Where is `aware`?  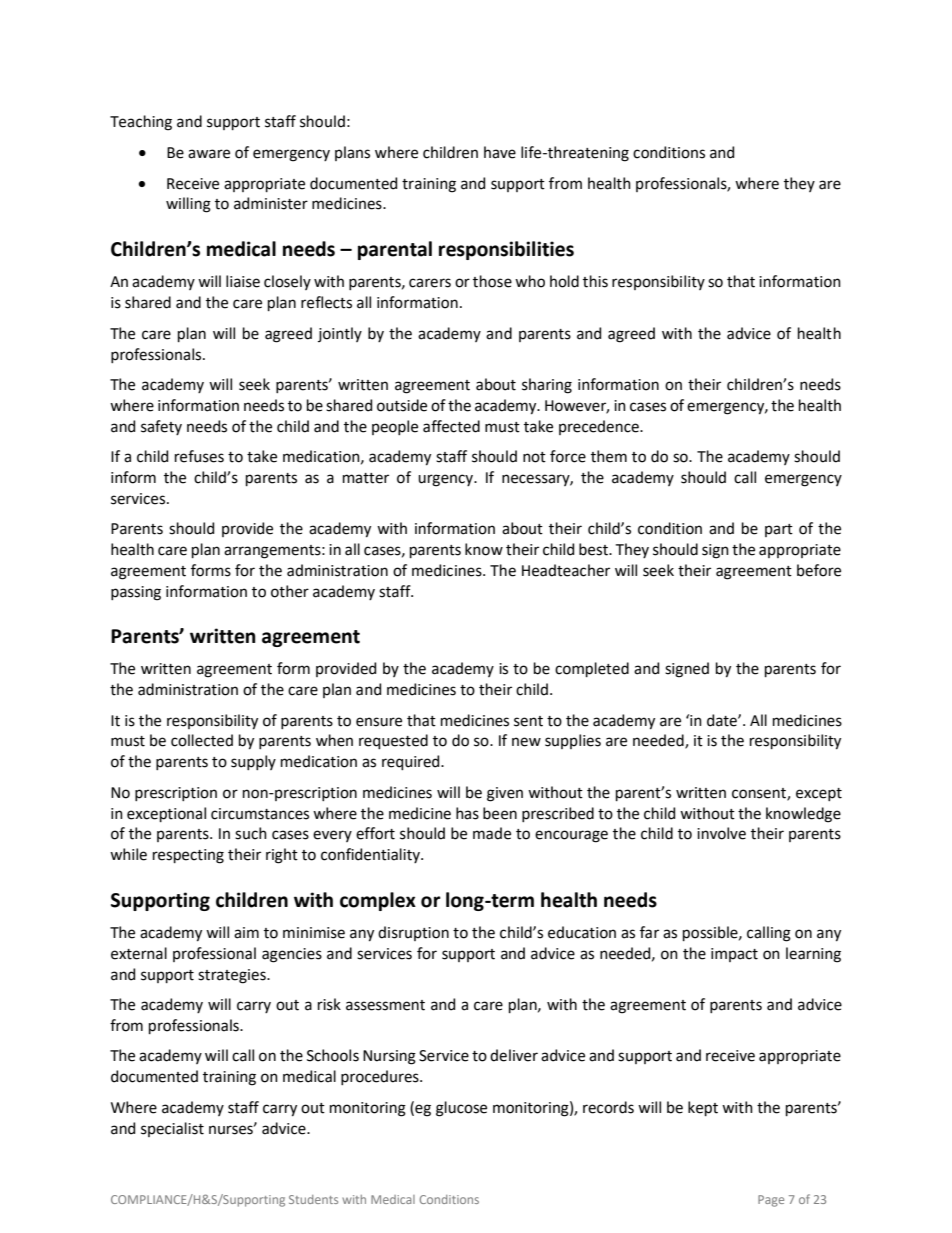
aware is located at coordinates (209, 154).
